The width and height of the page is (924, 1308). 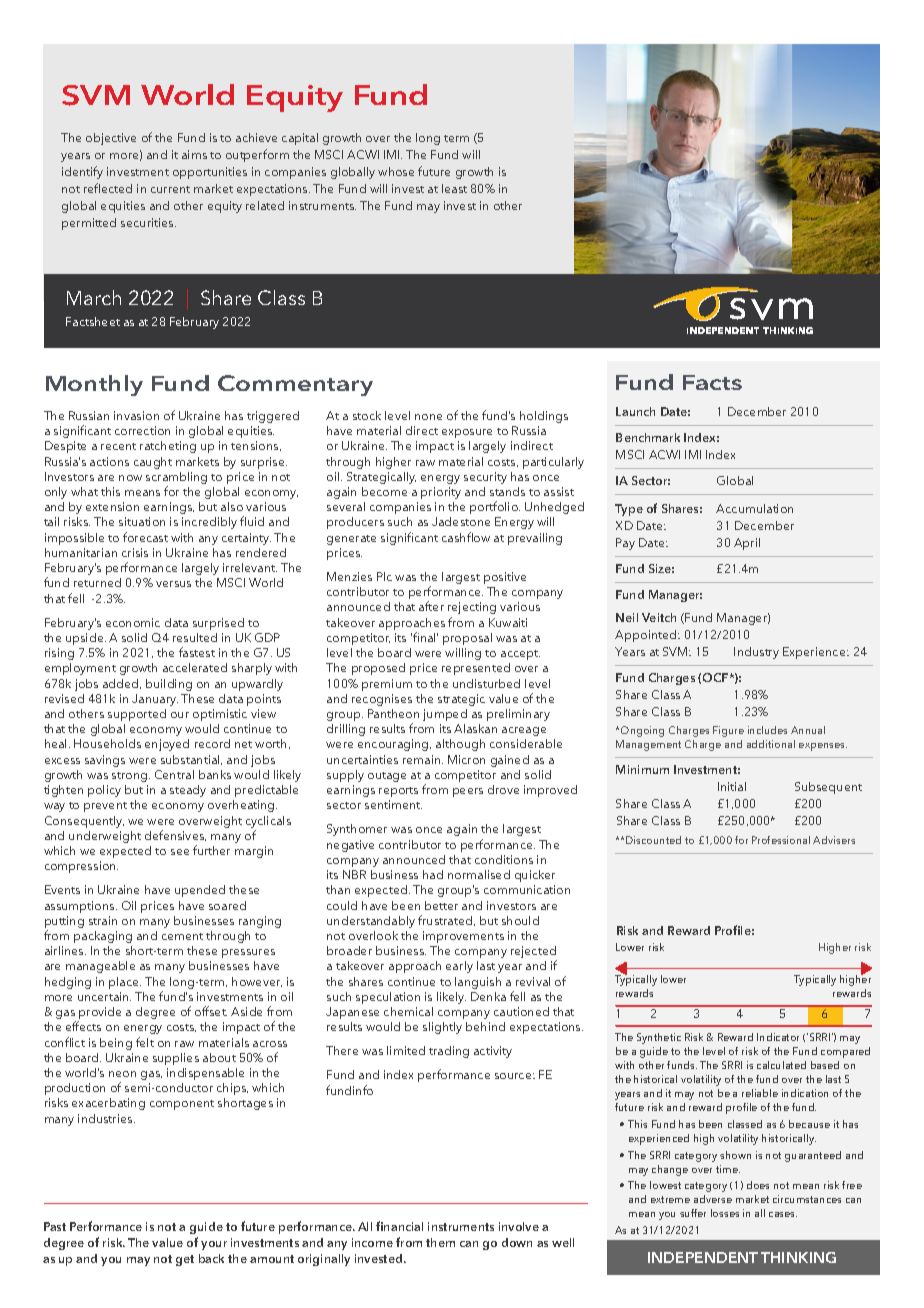 I want to click on invasion, so click(x=136, y=415).
